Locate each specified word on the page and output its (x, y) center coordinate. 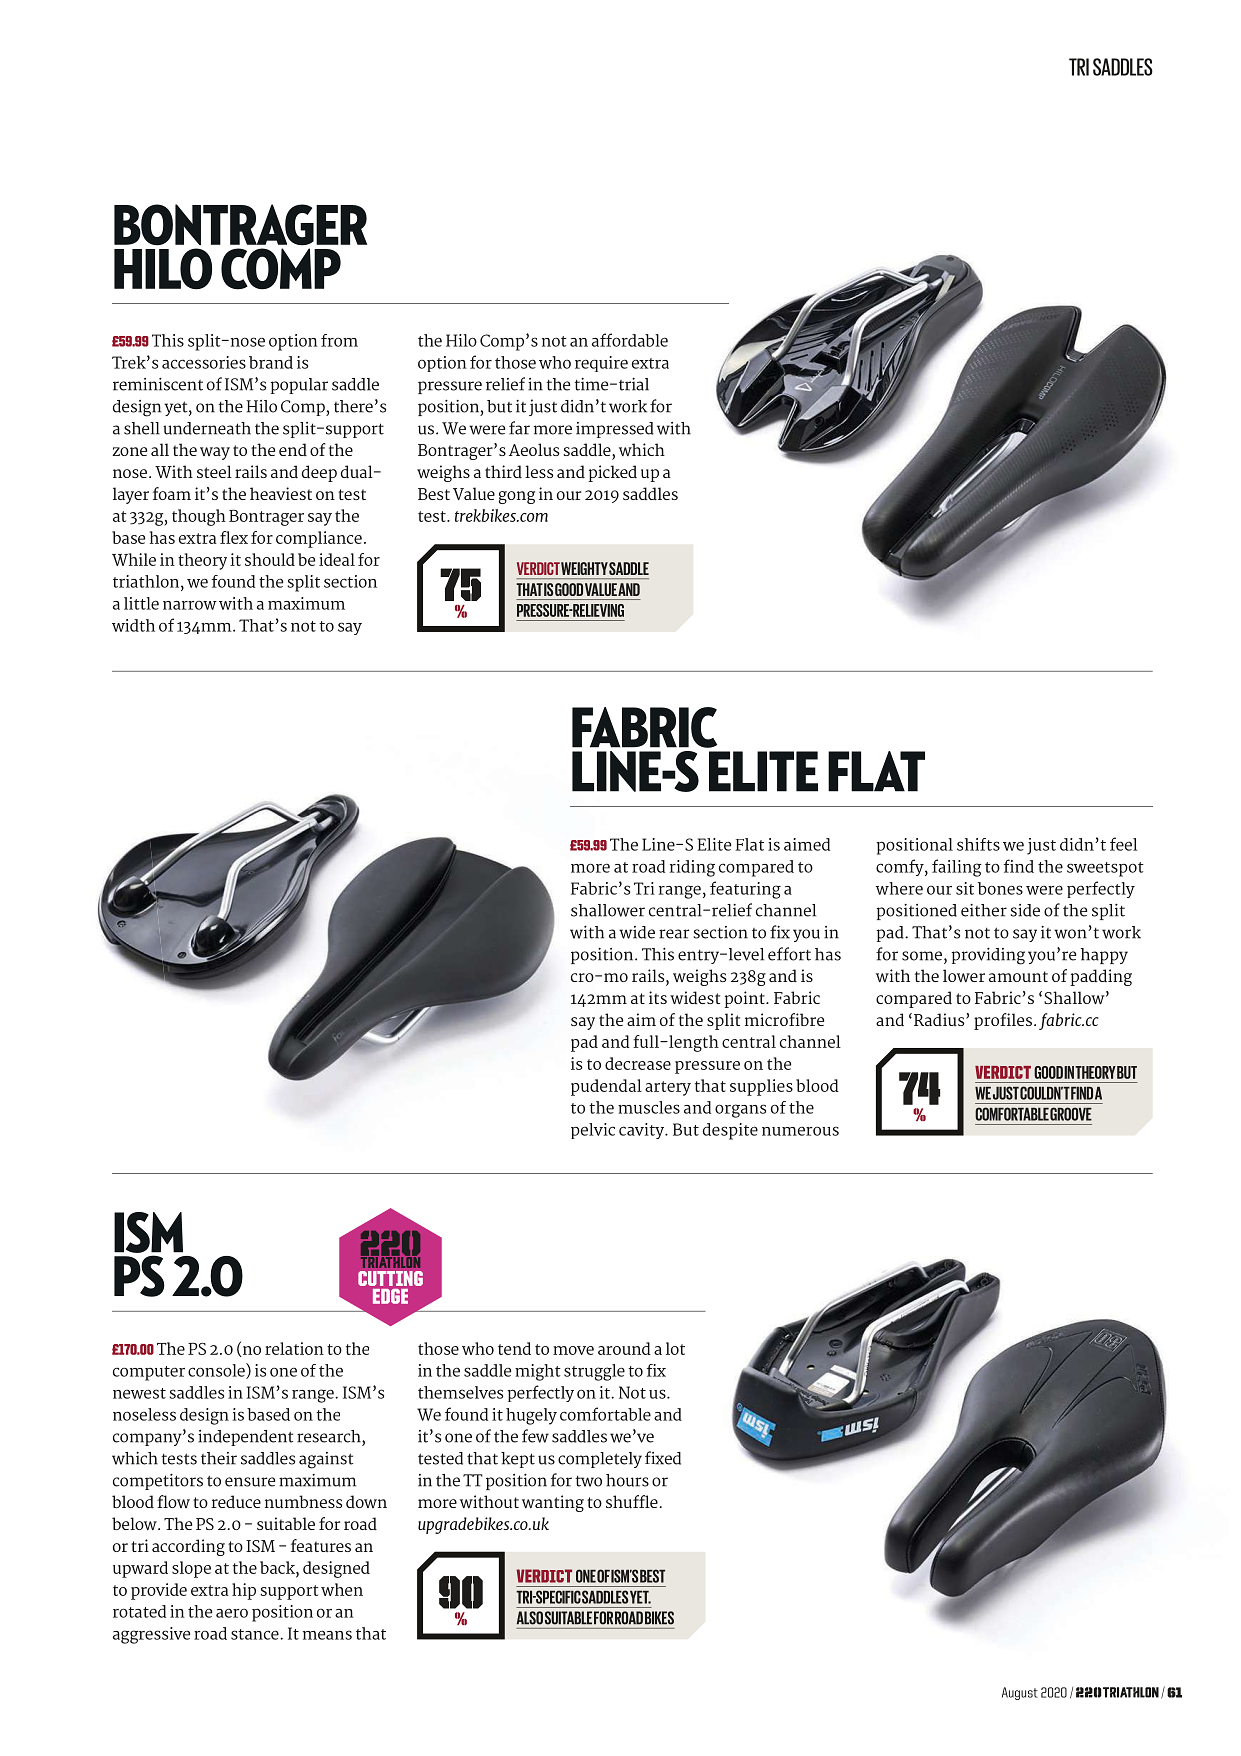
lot (675, 1348)
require (601, 364)
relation (294, 1348)
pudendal (606, 1087)
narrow (190, 605)
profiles (1003, 1021)
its (658, 997)
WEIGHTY (584, 568)
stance (256, 1634)
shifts (978, 844)
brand (271, 362)
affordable (630, 340)
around (624, 1348)
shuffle (633, 1502)
